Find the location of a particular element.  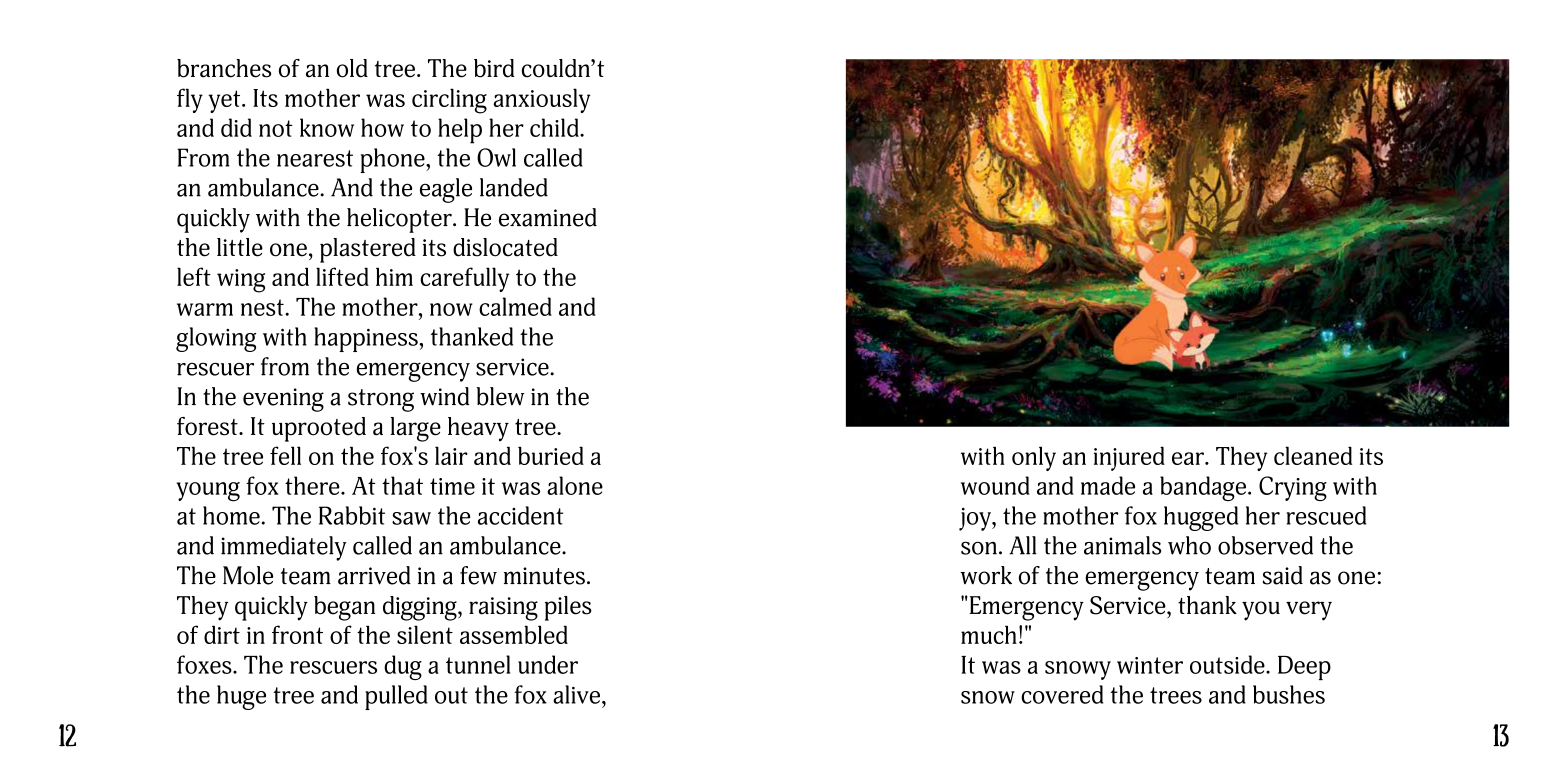

blew is located at coordinates (500, 396).
